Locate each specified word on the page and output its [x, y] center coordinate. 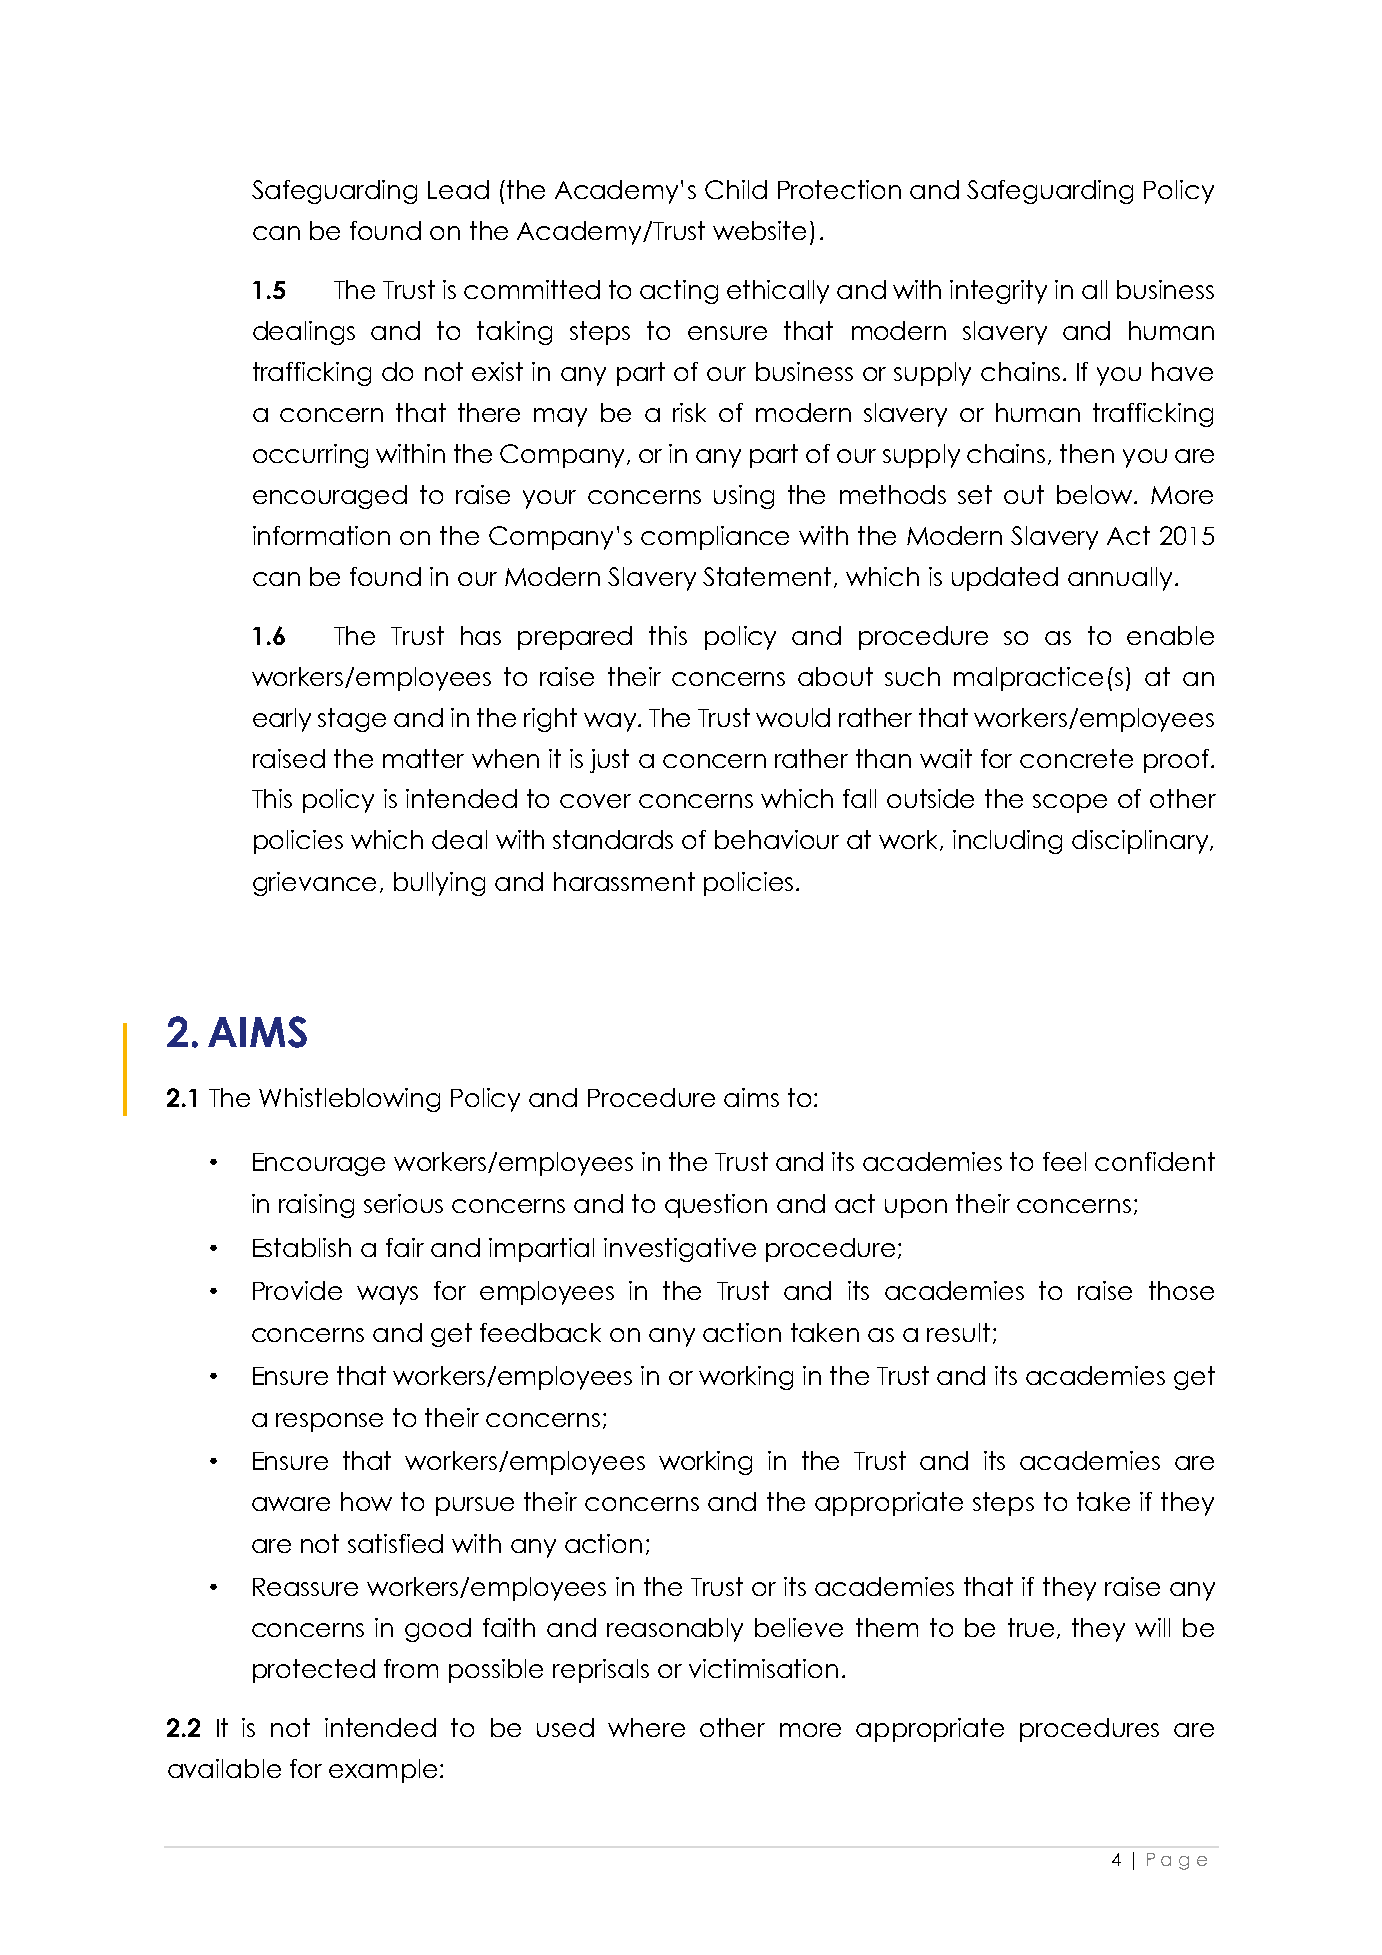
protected [314, 1671]
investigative [680, 1250]
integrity [998, 292]
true [1031, 1627]
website [759, 230]
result [958, 1332]
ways [387, 1295]
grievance [314, 884]
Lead [458, 189]
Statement [767, 576]
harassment [624, 881]
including [1007, 842]
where [646, 1727]
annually [1120, 579]
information [321, 535]
